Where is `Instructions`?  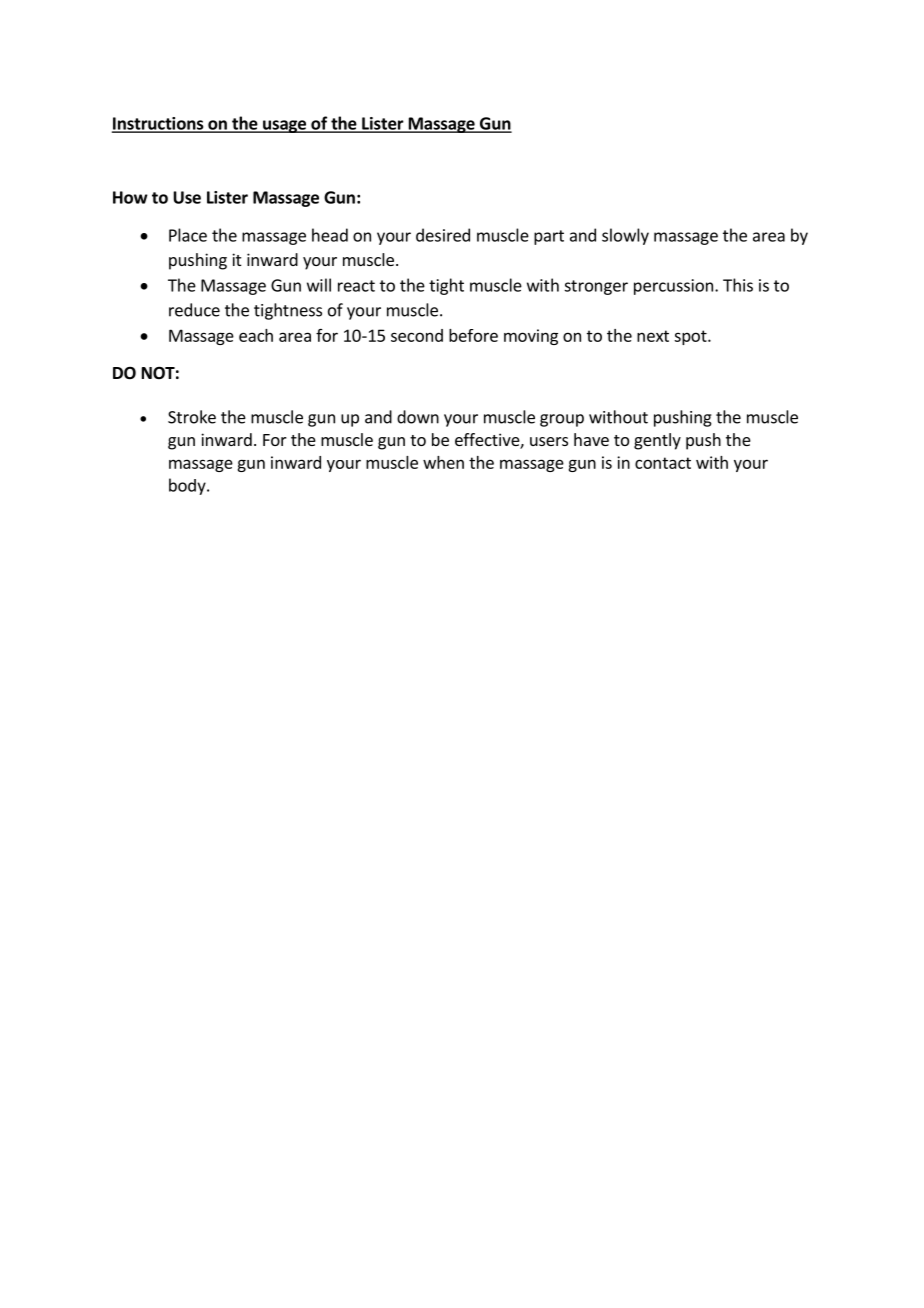
Instructions is located at coordinates (159, 124).
